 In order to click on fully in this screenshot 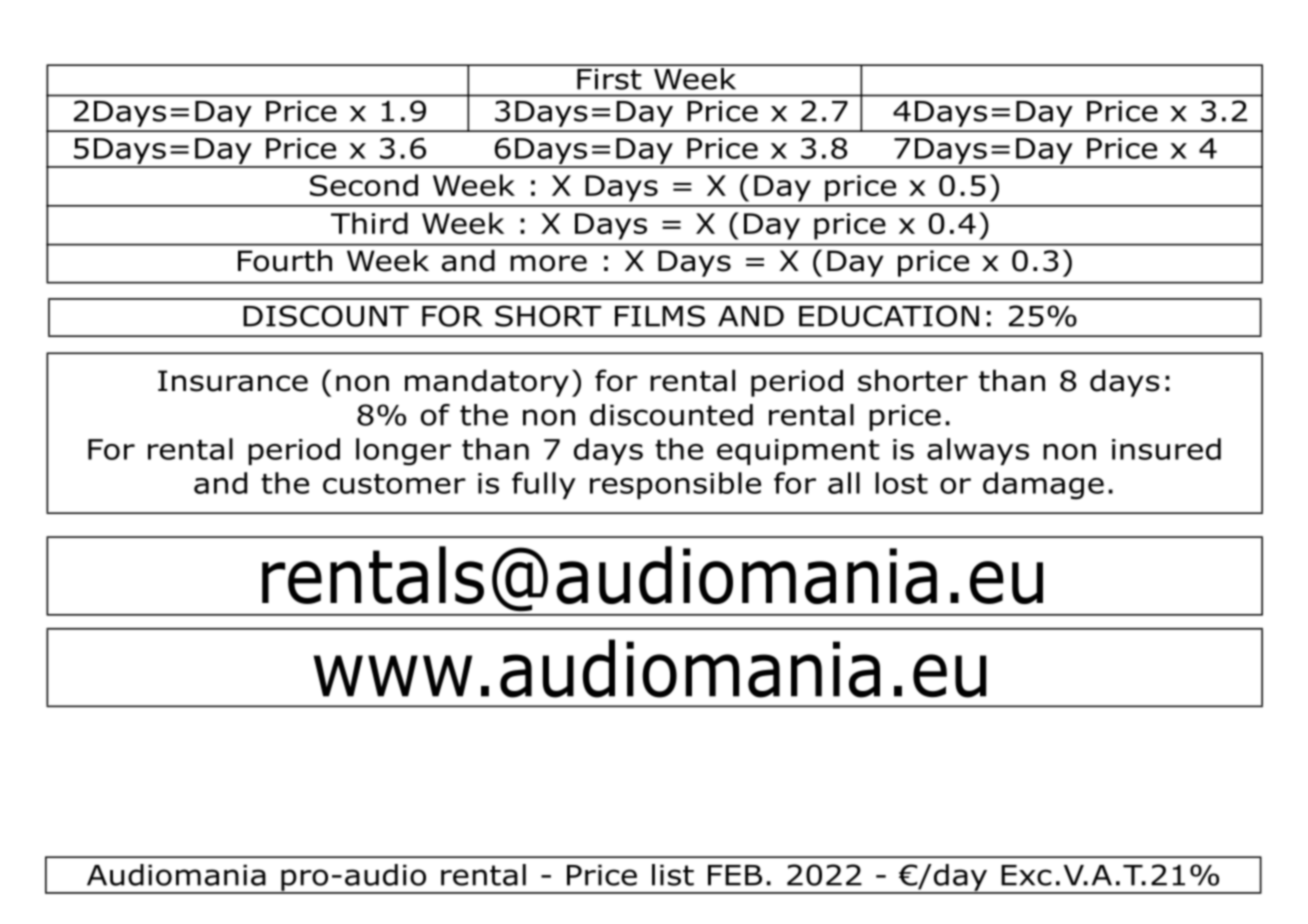, I will do `click(544, 485)`.
